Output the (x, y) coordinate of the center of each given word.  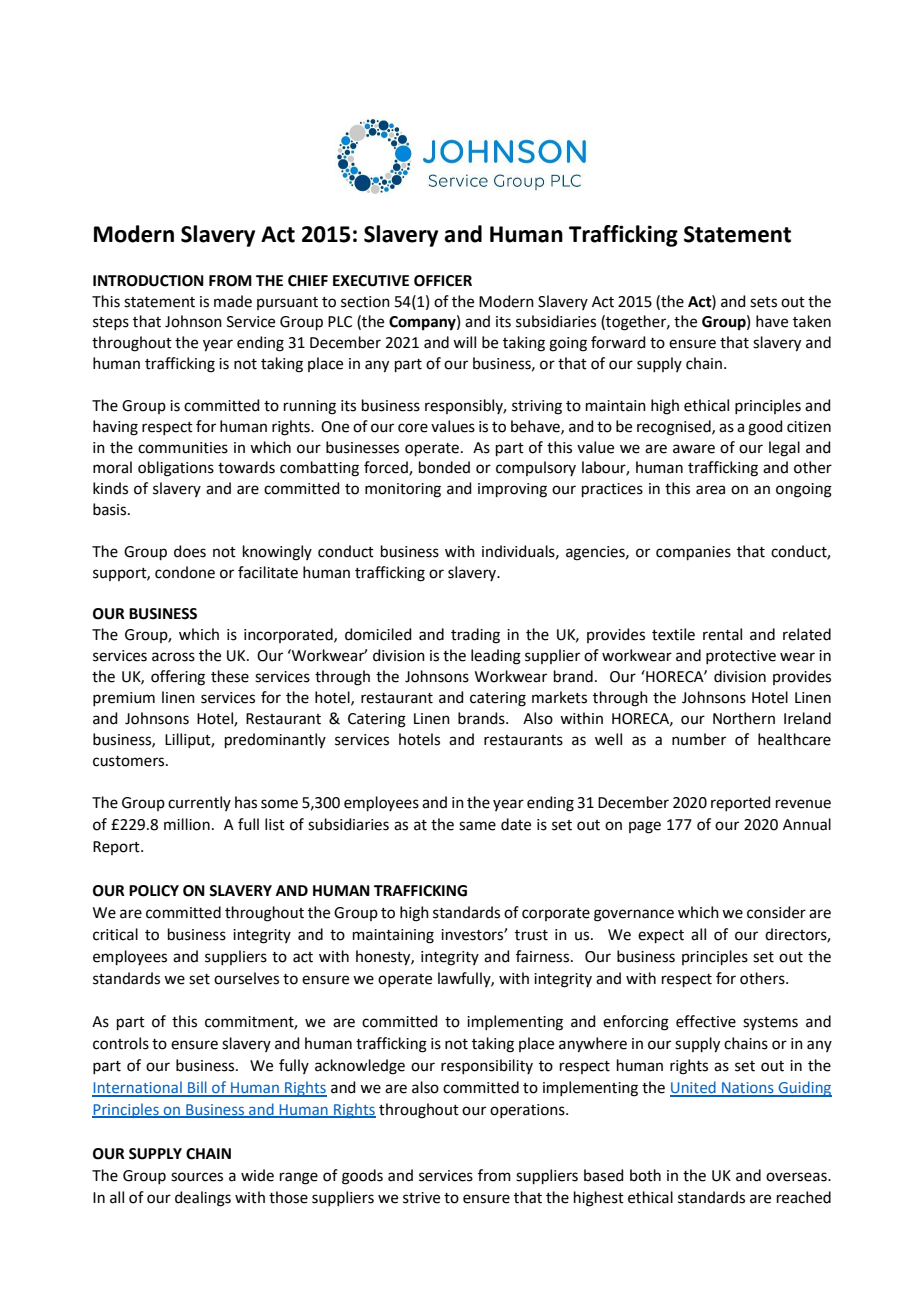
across (173, 657)
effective (706, 1021)
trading (475, 636)
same (477, 826)
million (187, 824)
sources (197, 1177)
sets (763, 302)
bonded (444, 467)
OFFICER (443, 281)
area (710, 490)
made (233, 301)
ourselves (246, 978)
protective (741, 657)
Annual (807, 824)
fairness (544, 956)
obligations (176, 469)
